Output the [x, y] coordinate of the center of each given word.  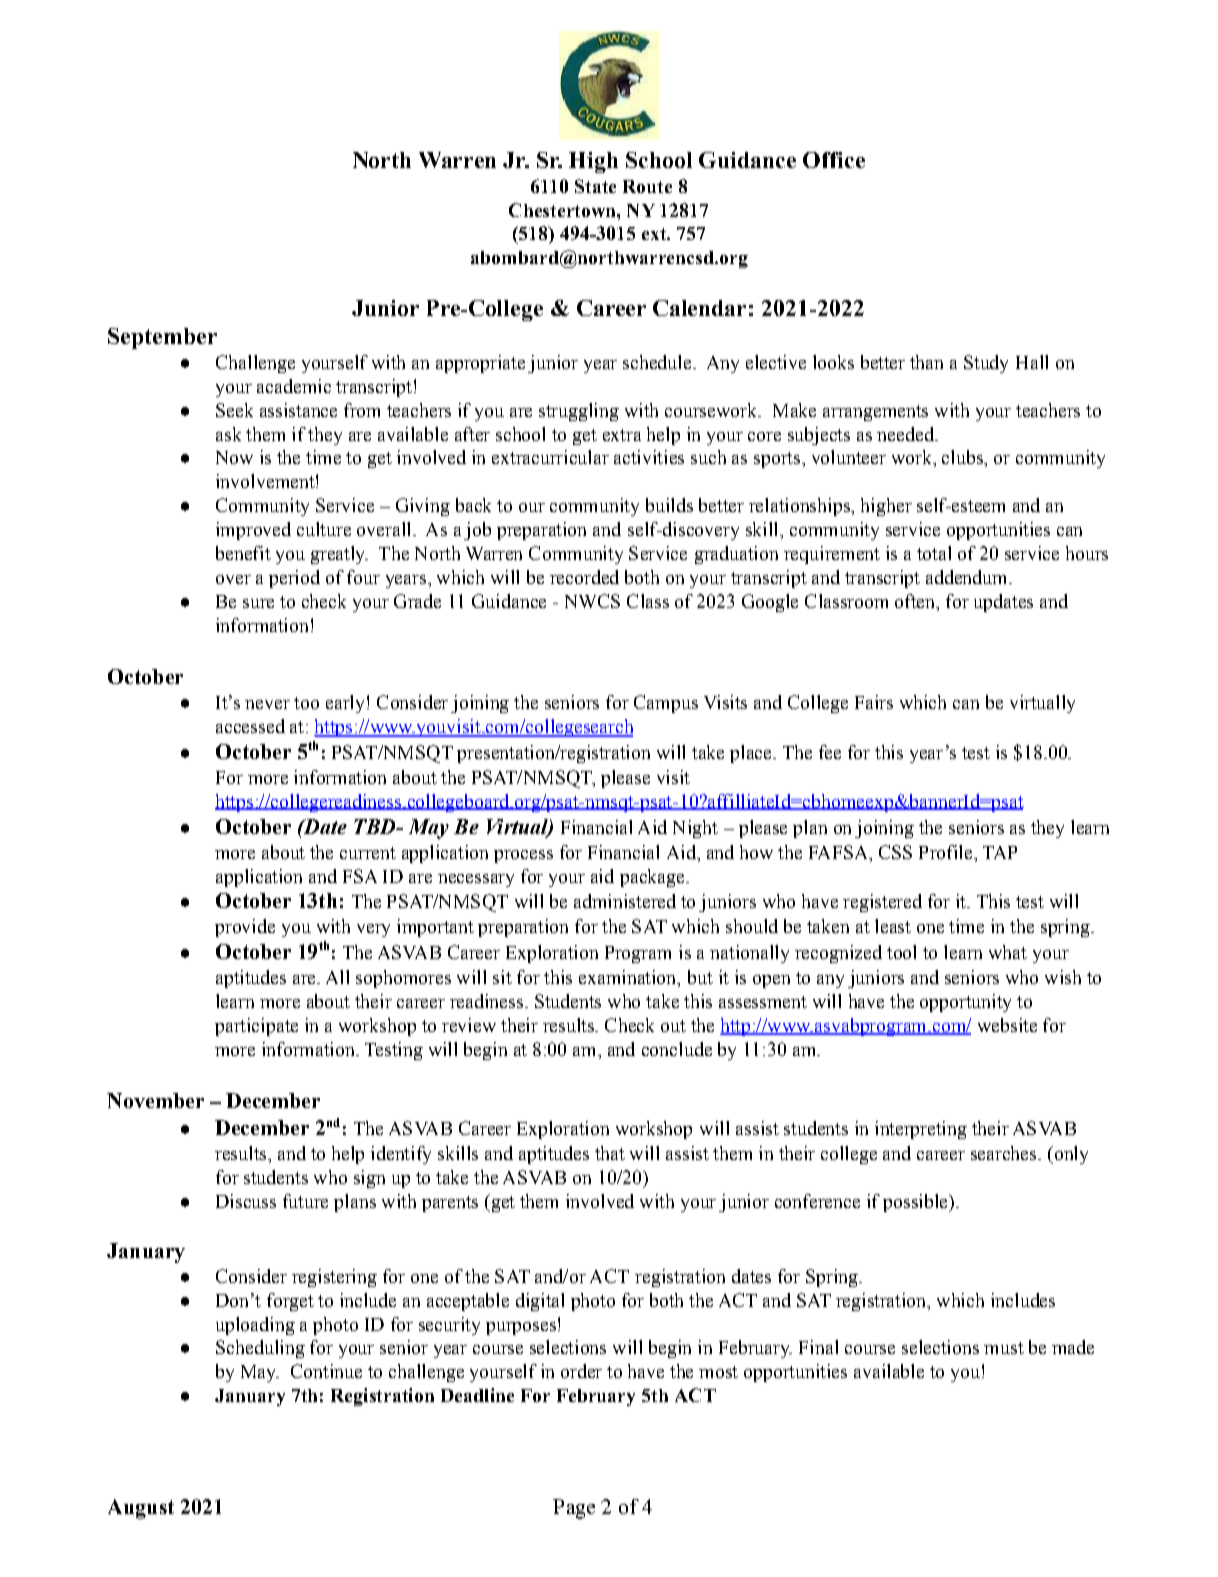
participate [256, 1027]
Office [834, 160]
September [162, 338]
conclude [677, 1049]
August [141, 1509]
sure [258, 603]
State [595, 186]
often [916, 602]
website [1007, 1025]
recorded [584, 577]
